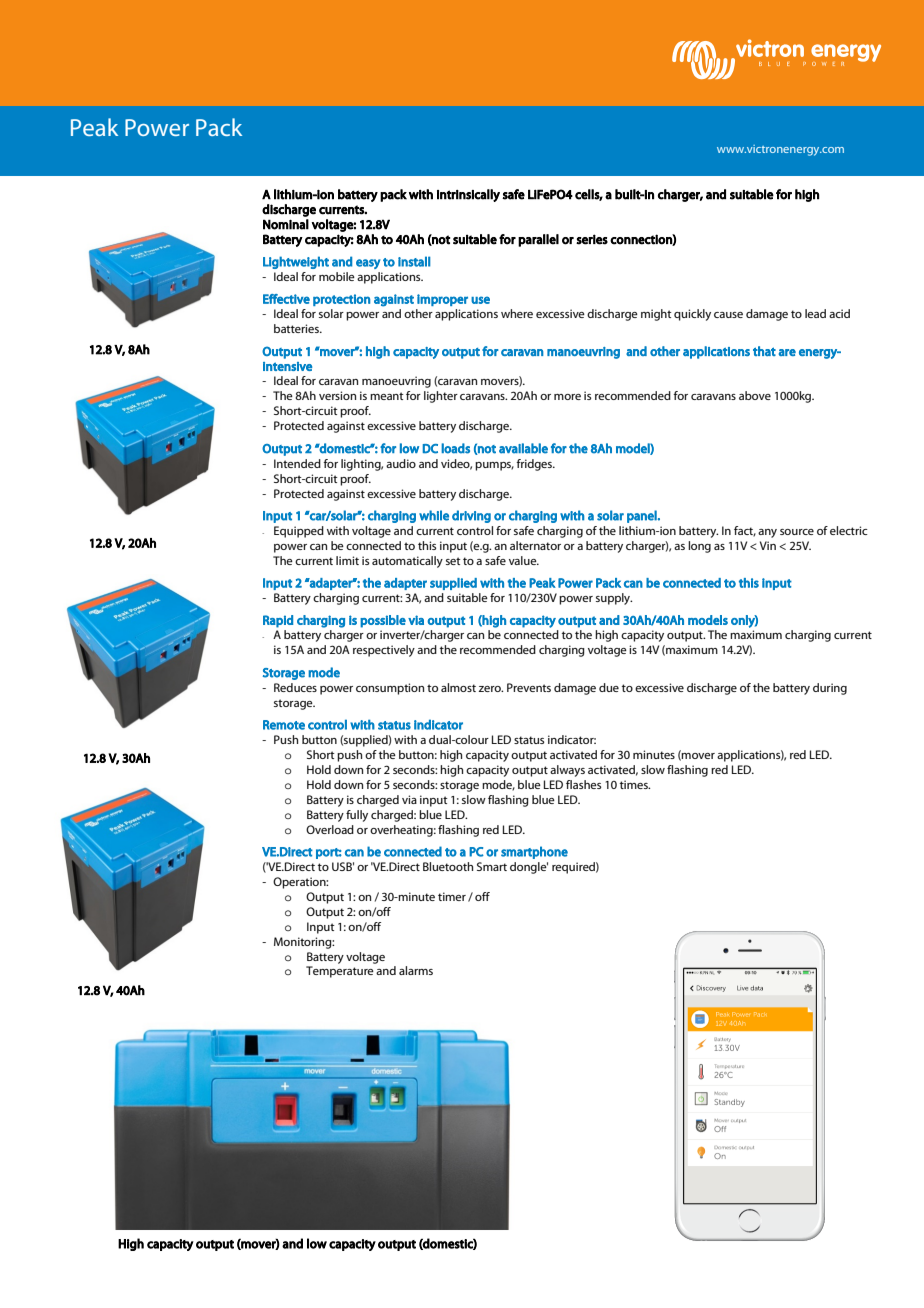 The image size is (924, 1308). I want to click on Temperature, so click(340, 972).
